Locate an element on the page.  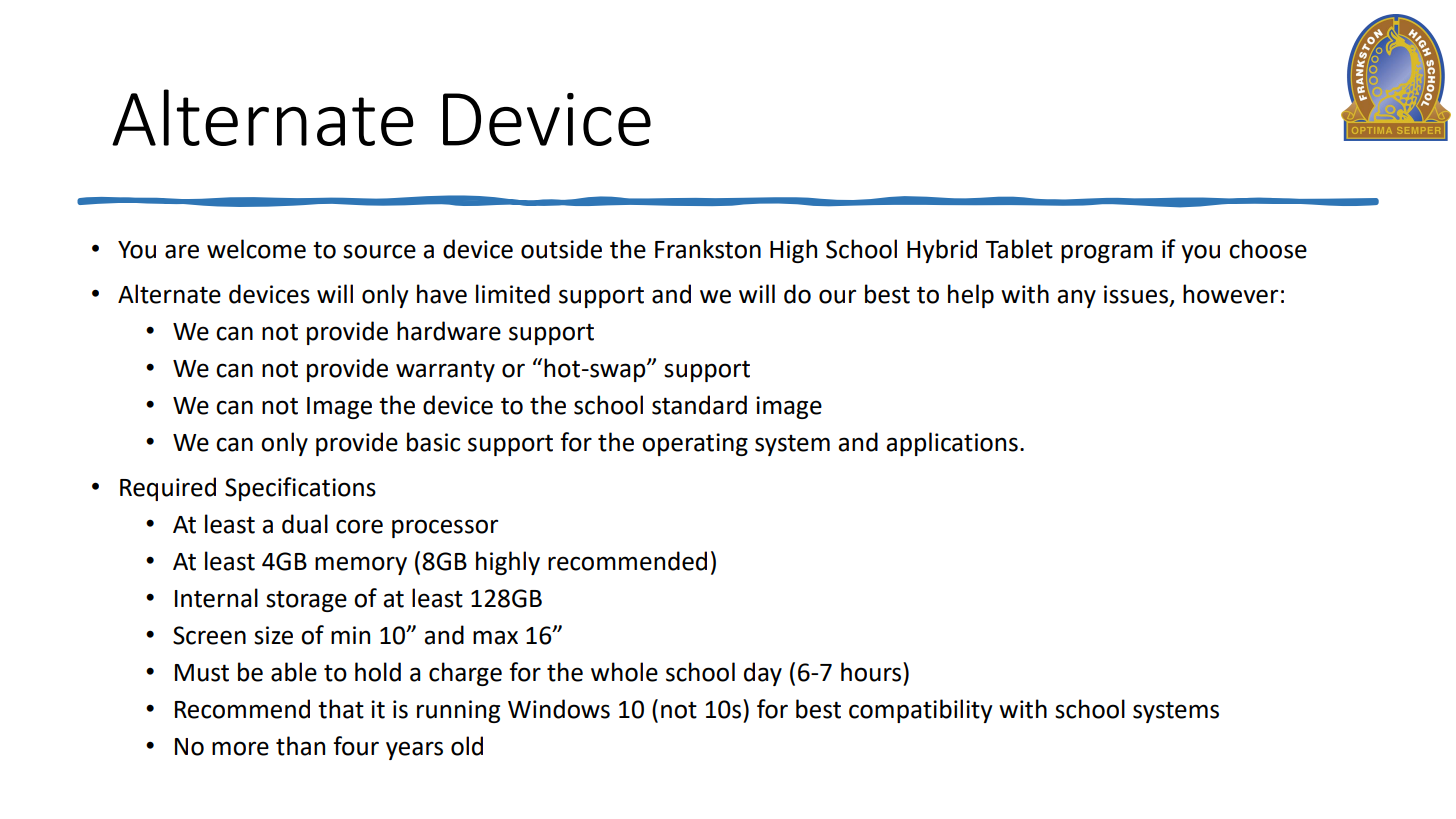
welcome is located at coordinates (256, 249).
